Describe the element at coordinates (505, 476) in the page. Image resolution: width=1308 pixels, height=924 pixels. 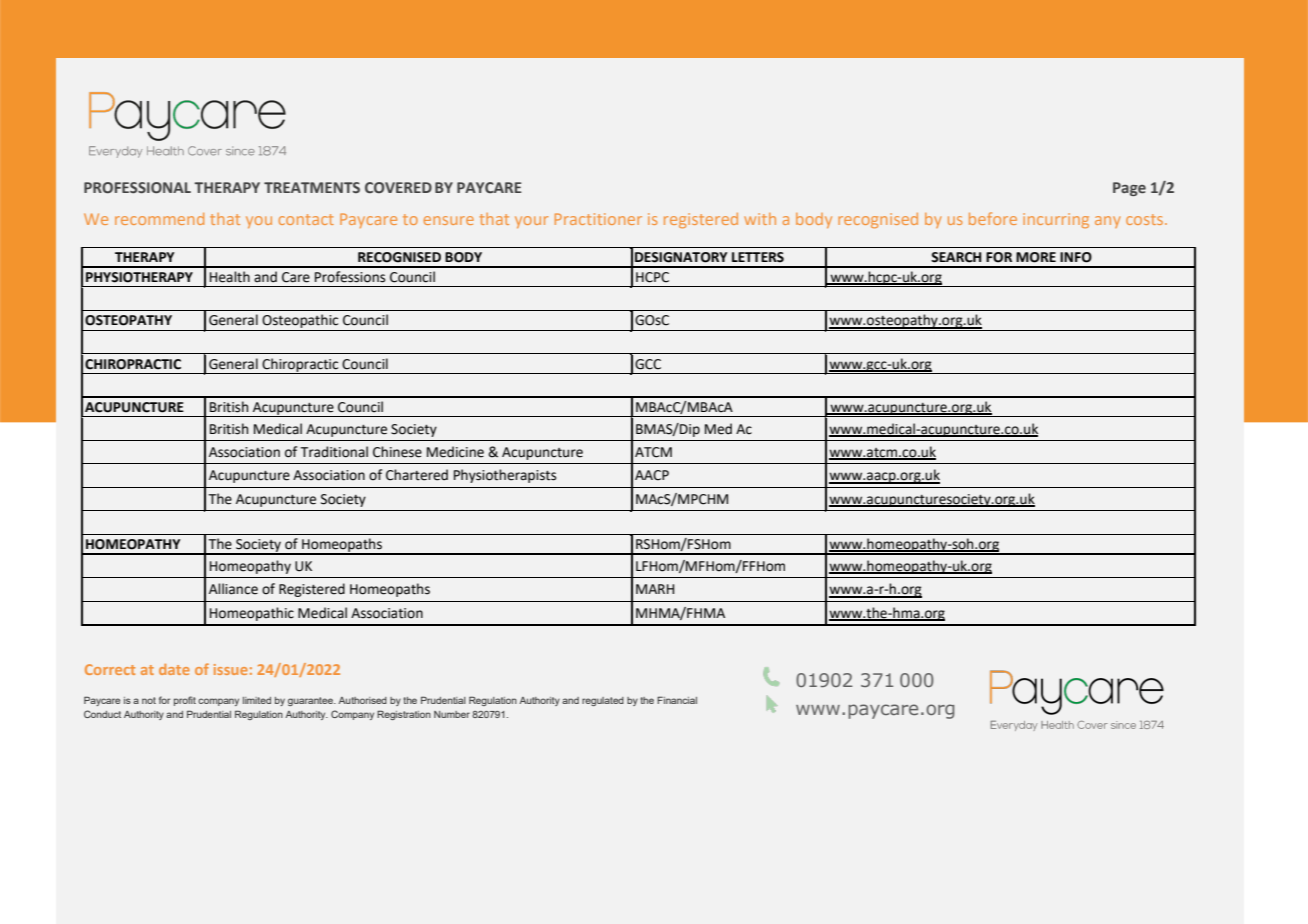
I see `Physiotherapists` at that location.
